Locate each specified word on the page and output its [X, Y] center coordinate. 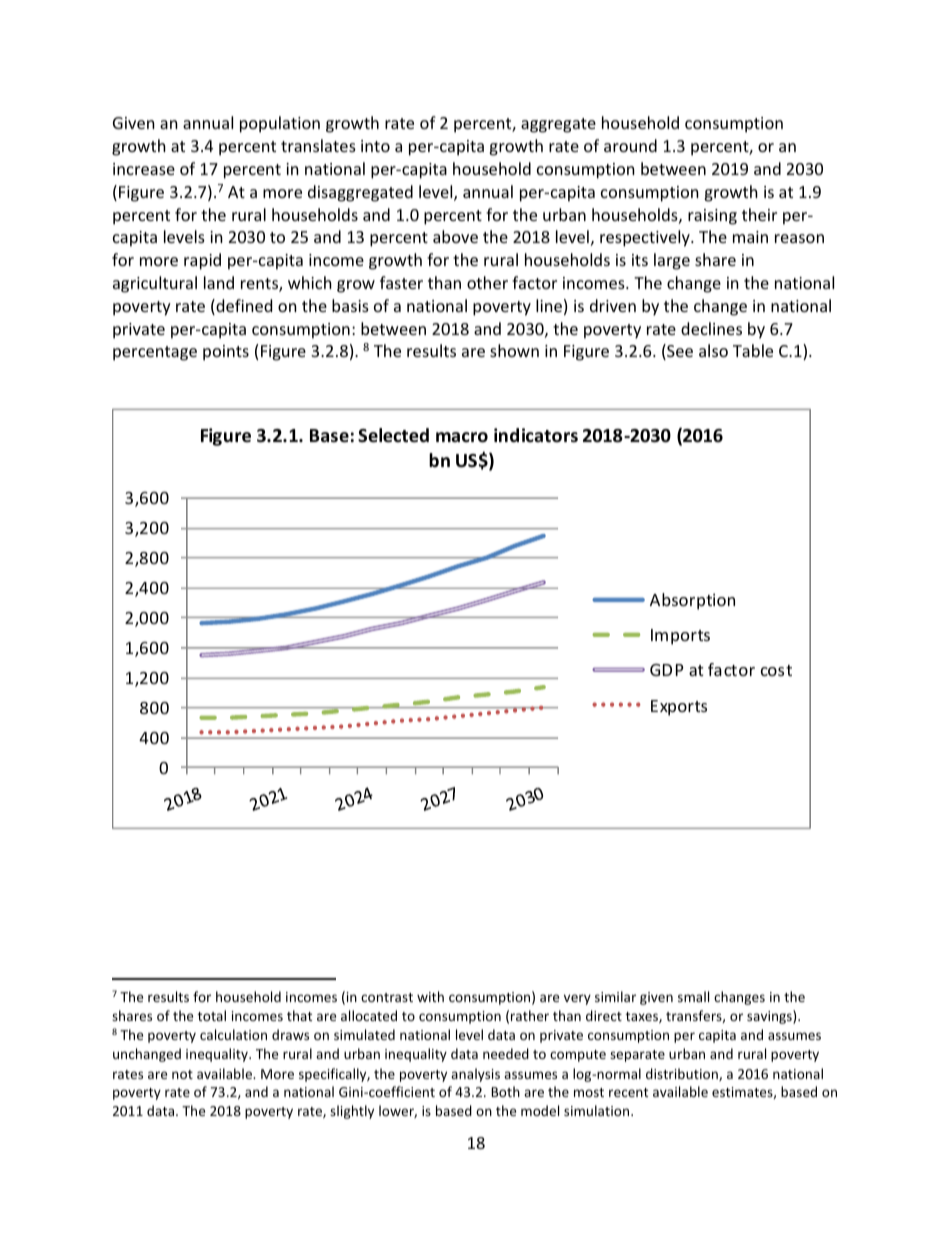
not [182, 1074]
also [713, 350]
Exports [679, 708]
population [280, 124]
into [375, 146]
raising [712, 217]
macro [462, 437]
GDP [667, 670]
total [212, 1015]
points [226, 353]
